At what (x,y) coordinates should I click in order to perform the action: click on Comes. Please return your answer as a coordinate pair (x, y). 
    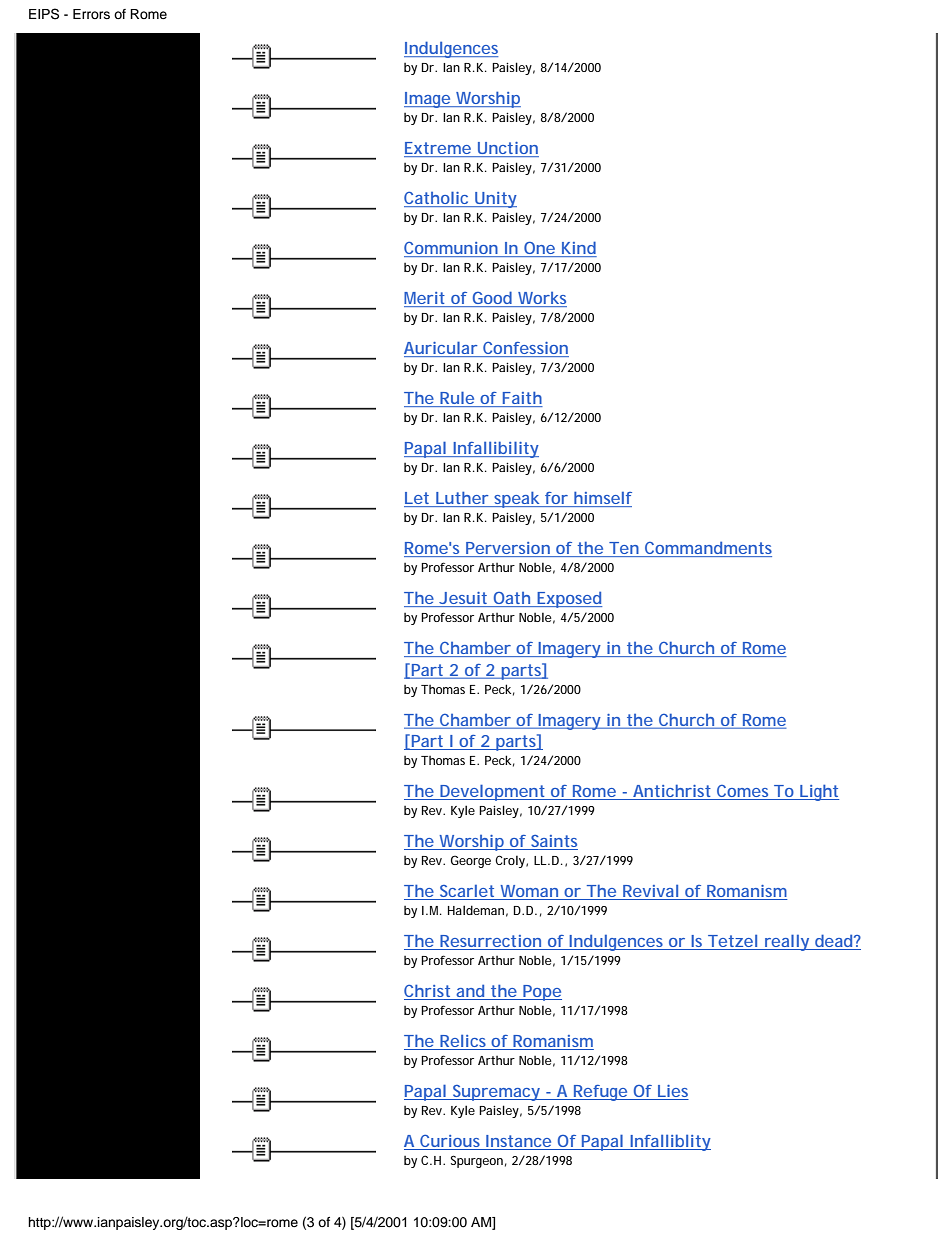
    Looking at the image, I should click on (743, 792).
